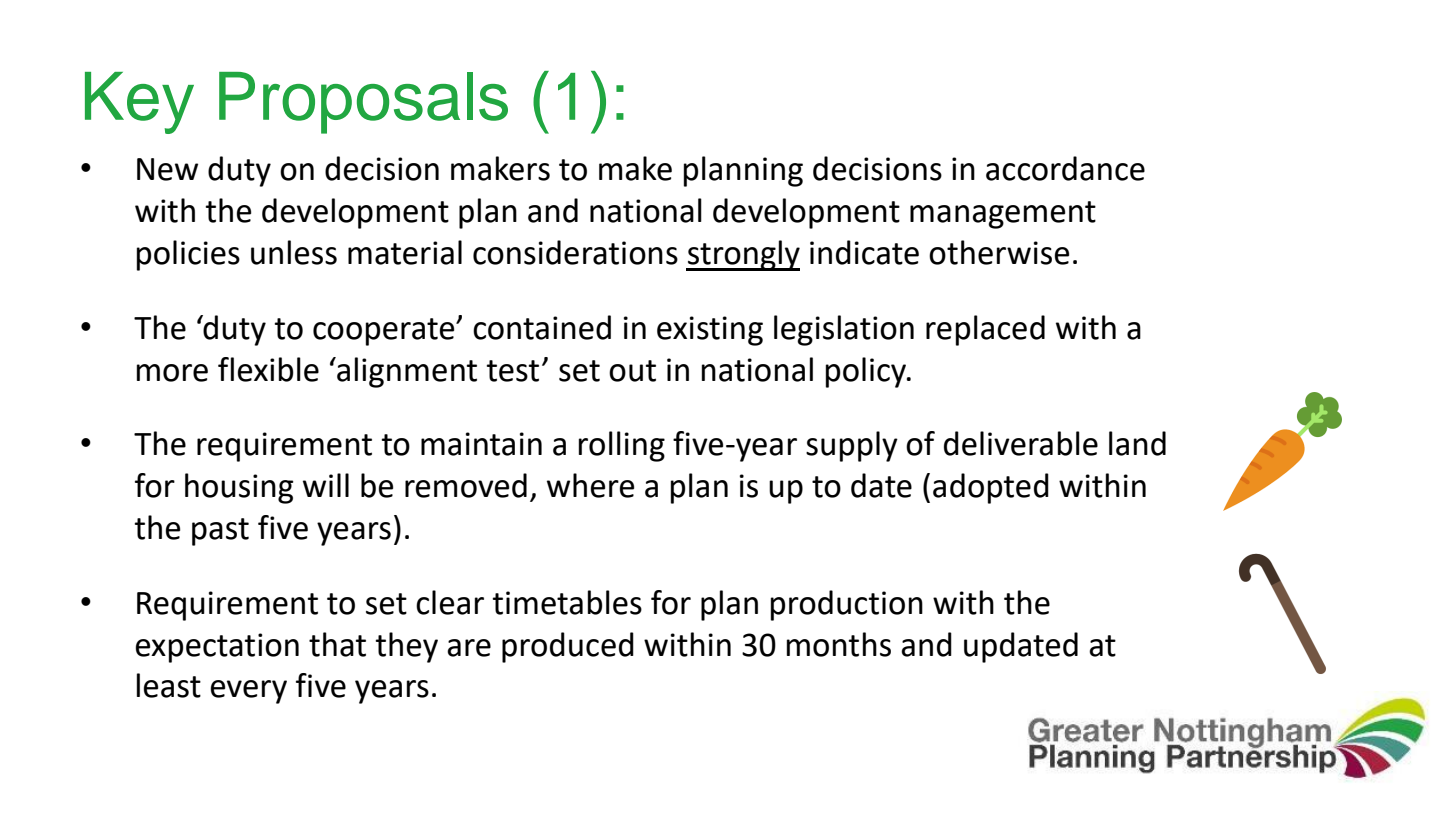  What do you see at coordinates (590, 485) in the document?
I see `where` at bounding box center [590, 485].
